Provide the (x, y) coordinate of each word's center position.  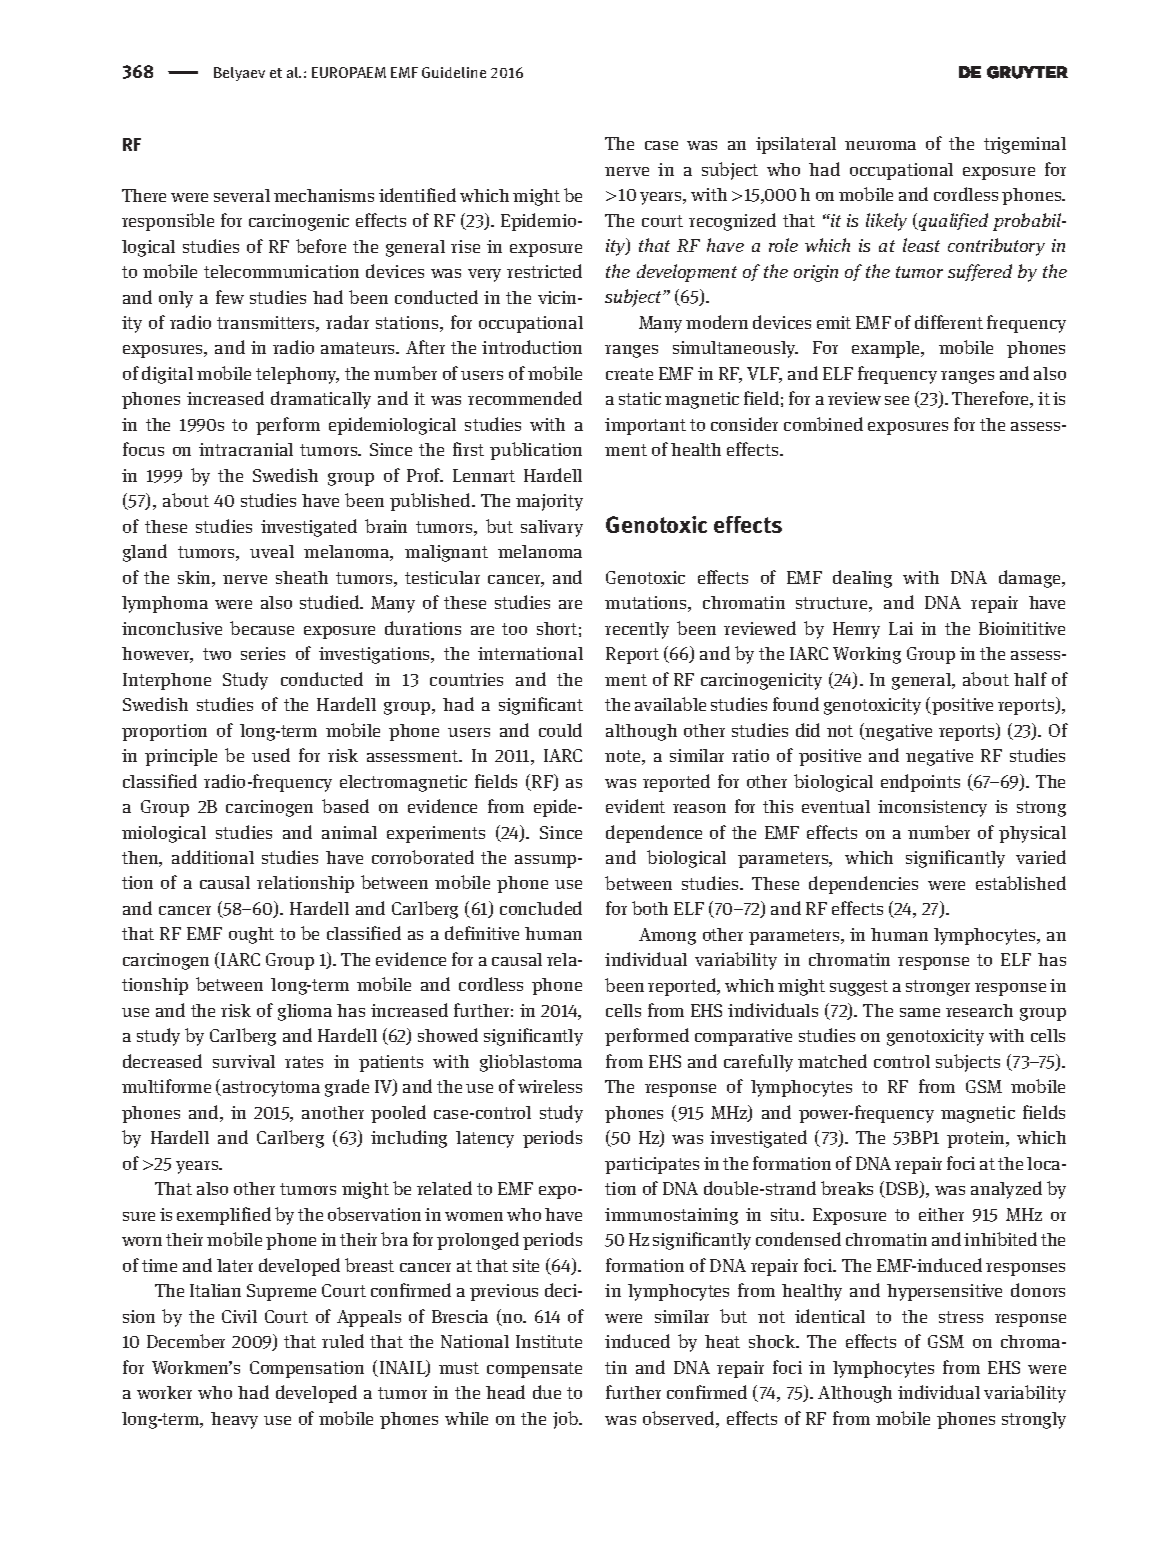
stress (961, 1317)
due (547, 1392)
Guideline (454, 72)
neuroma (880, 145)
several (242, 195)
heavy (234, 1420)
